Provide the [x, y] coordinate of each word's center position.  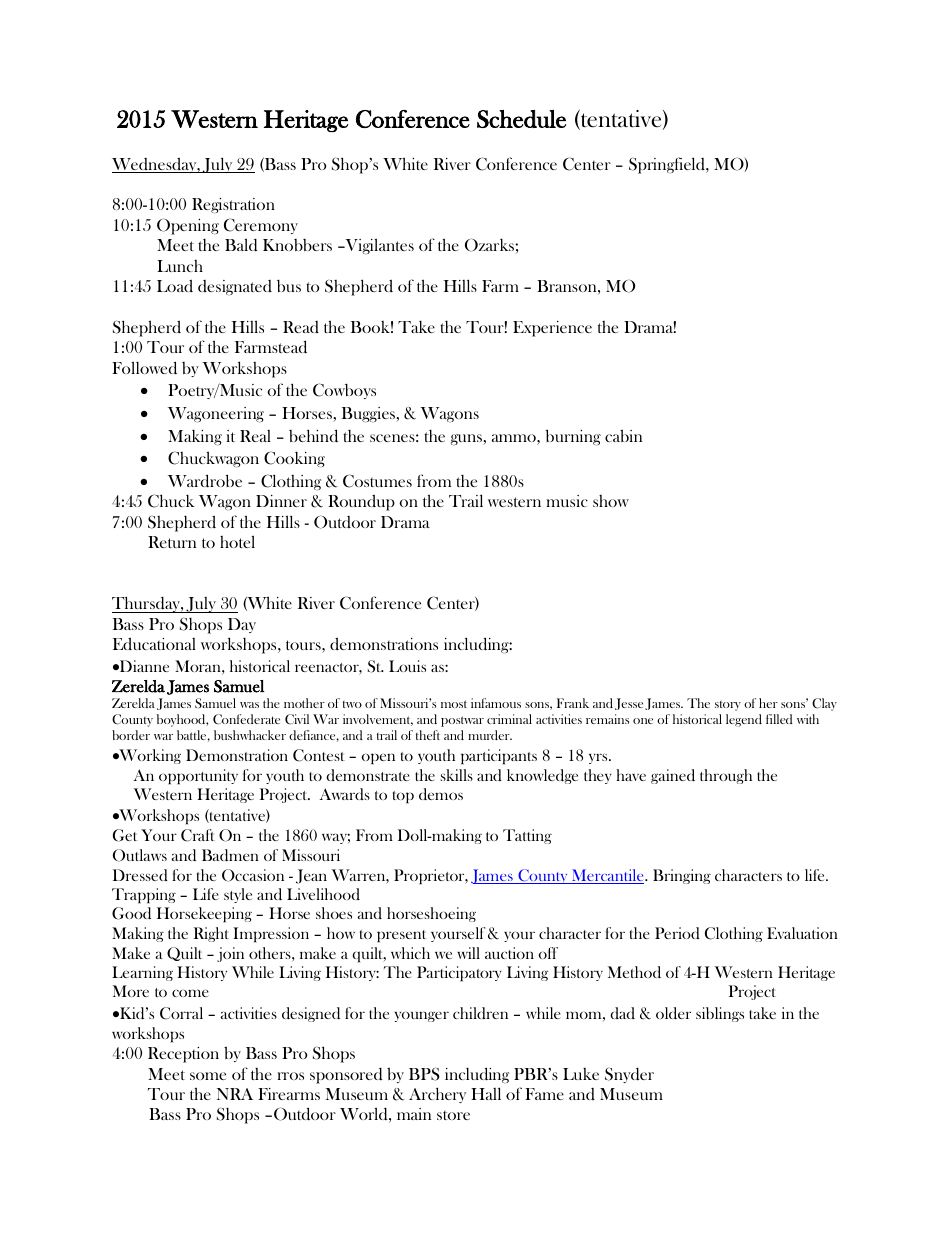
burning [573, 437]
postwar [462, 721]
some [208, 1076]
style [238, 895]
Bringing [682, 876]
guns [467, 439]
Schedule [521, 119]
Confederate [246, 719]
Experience [552, 329]
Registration [233, 205]
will [468, 953]
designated [235, 287]
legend [744, 720]
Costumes [377, 481]
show [611, 501]
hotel [237, 541]
